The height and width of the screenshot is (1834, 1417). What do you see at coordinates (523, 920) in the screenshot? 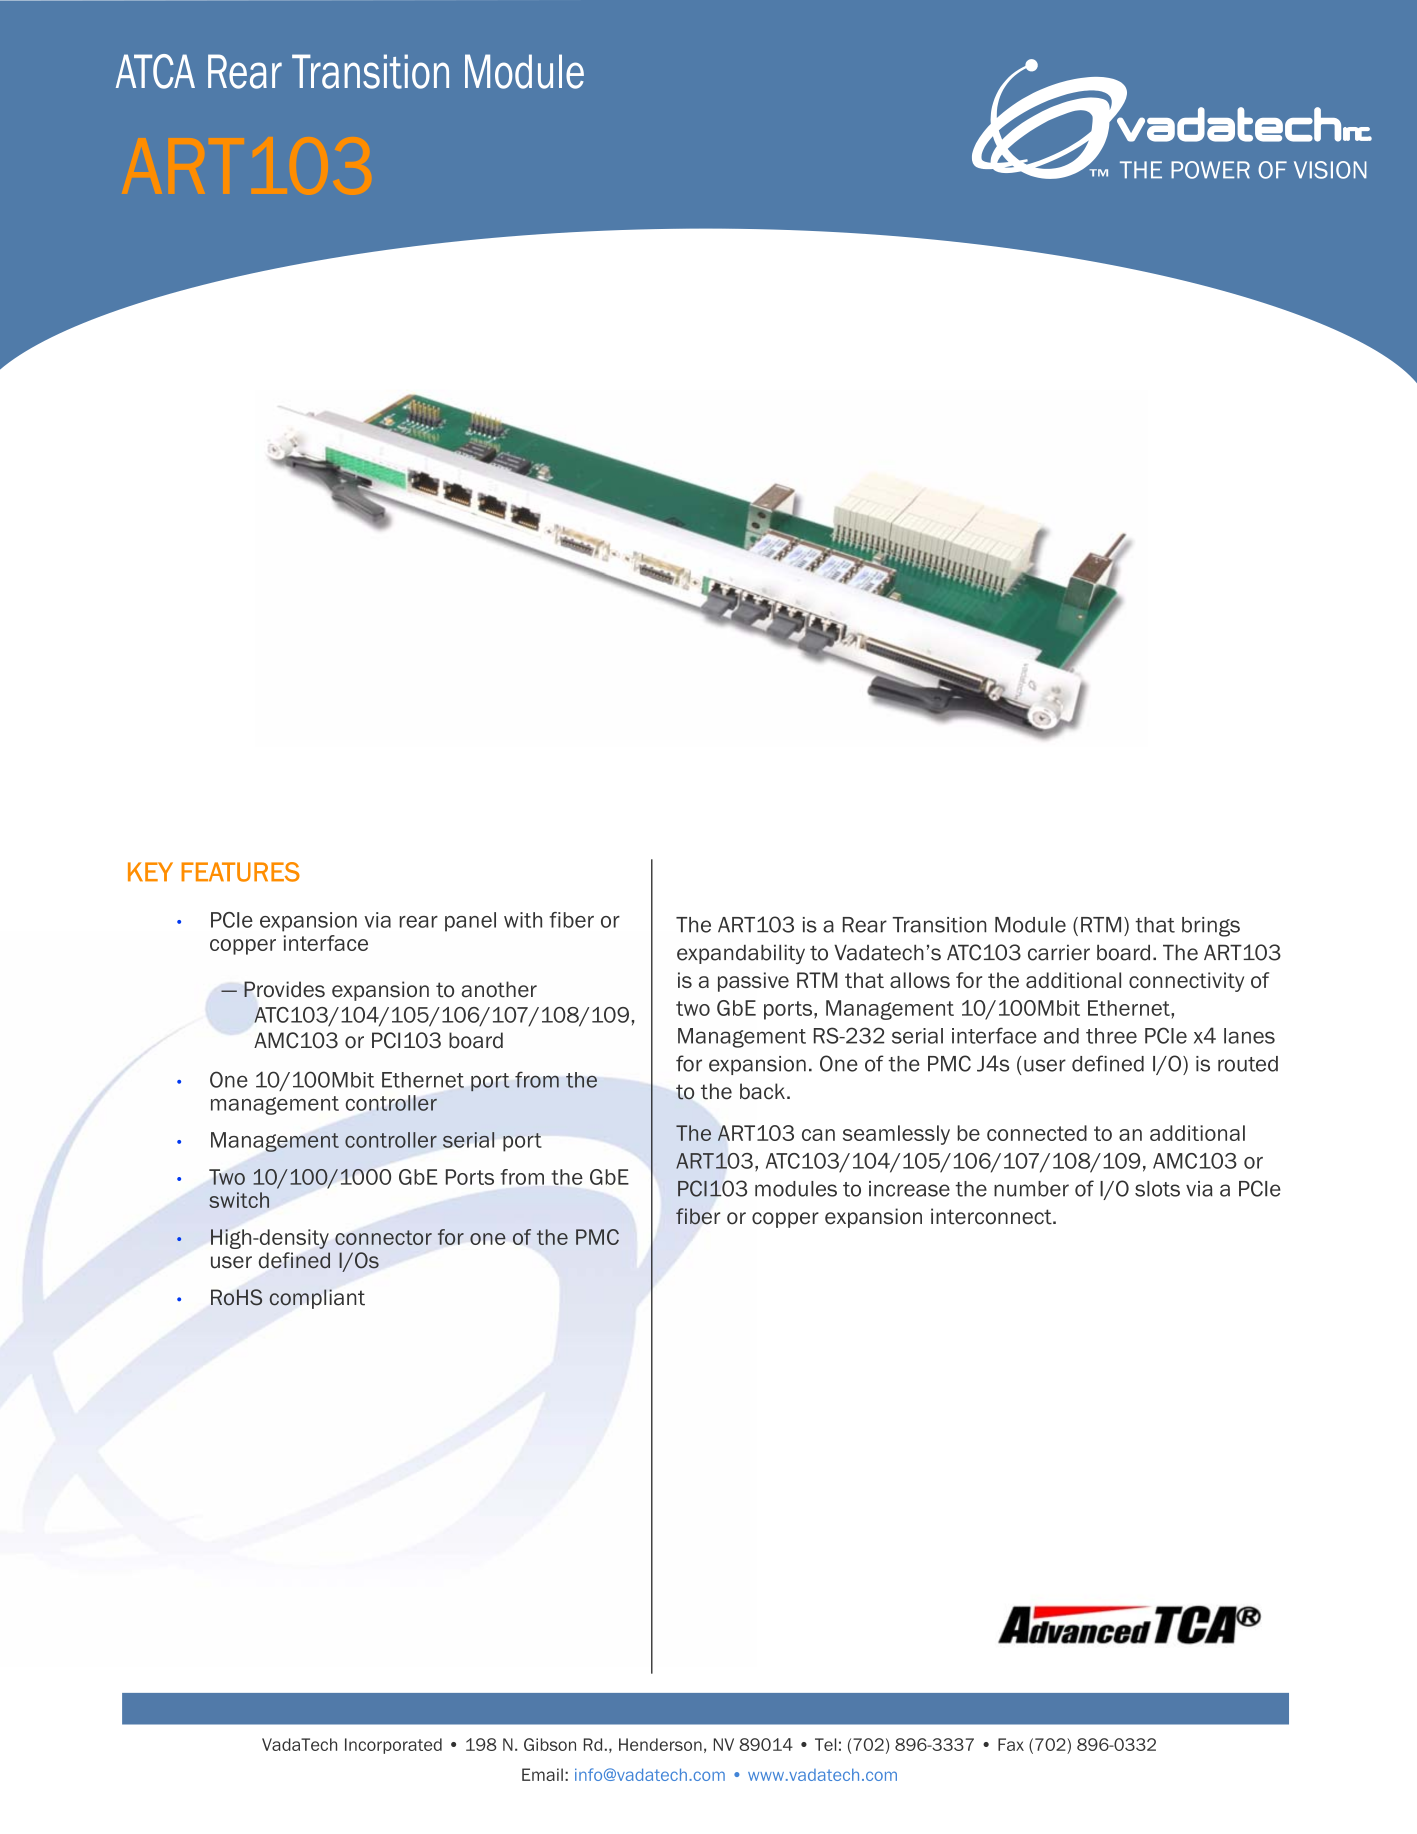
I see `with` at bounding box center [523, 920].
